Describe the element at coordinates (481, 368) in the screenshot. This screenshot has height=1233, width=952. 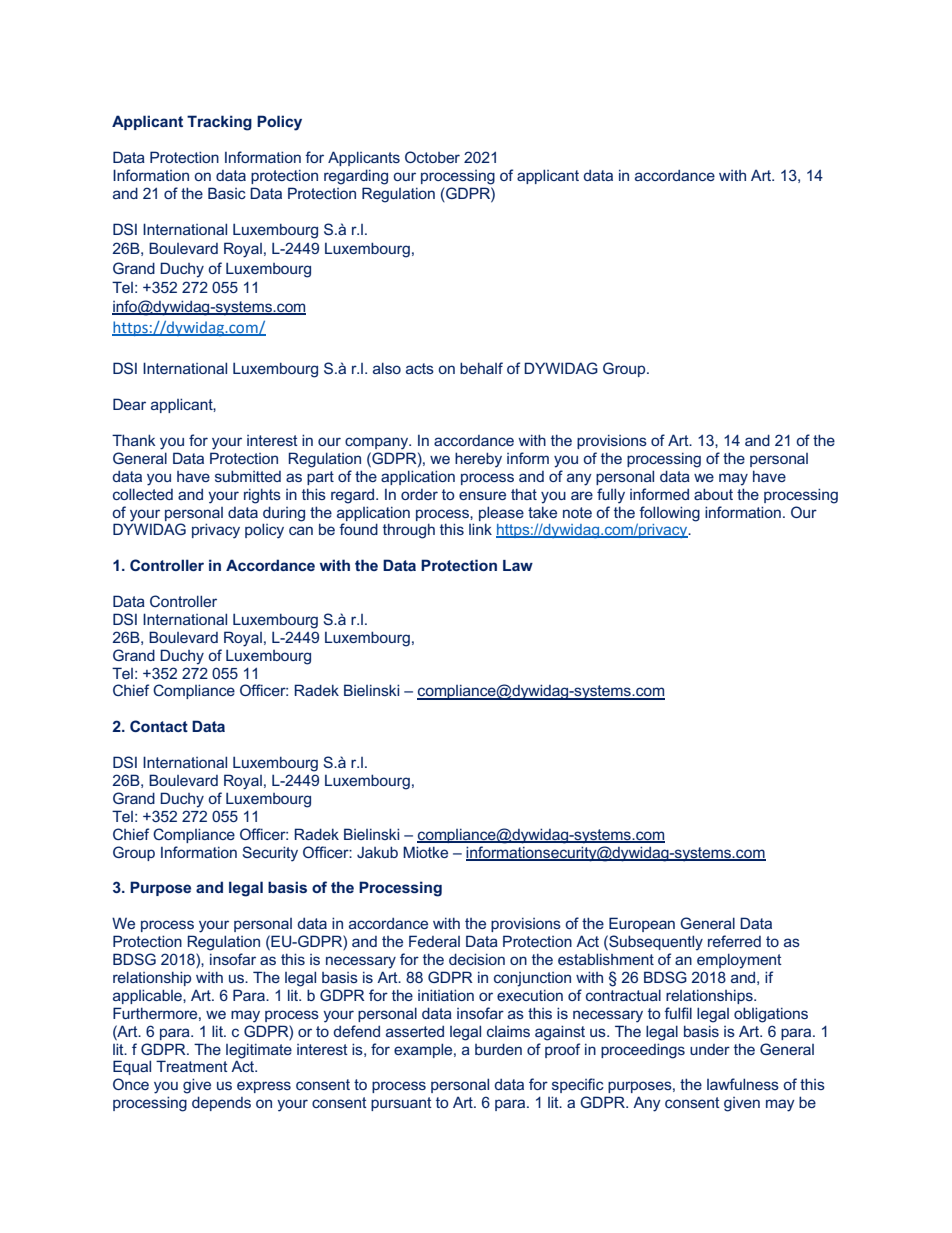
I see `behalf` at that location.
